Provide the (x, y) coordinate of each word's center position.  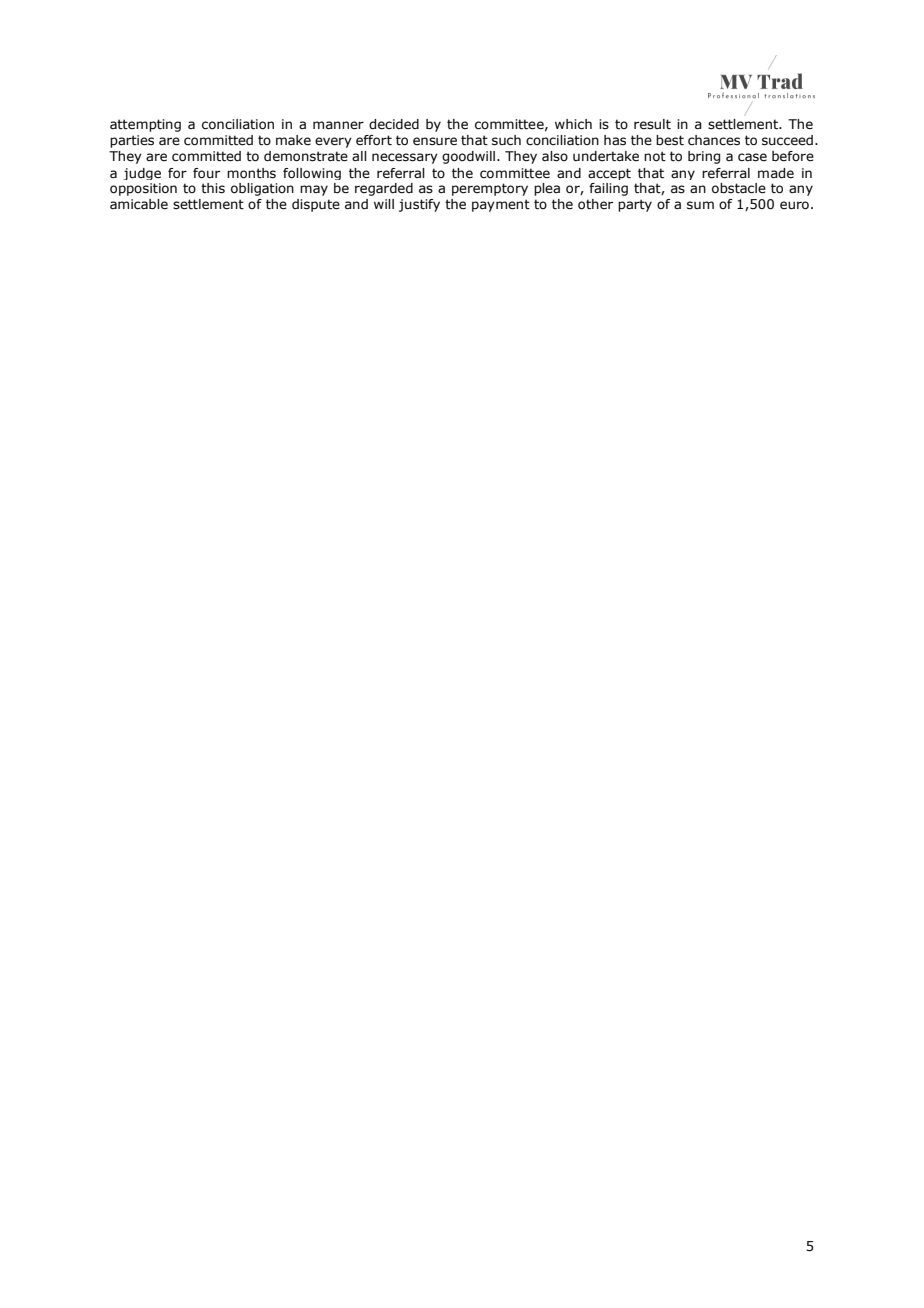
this (213, 188)
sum (700, 205)
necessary (405, 158)
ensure (435, 141)
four (206, 173)
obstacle (739, 188)
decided (394, 124)
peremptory (490, 189)
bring (704, 157)
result (652, 124)
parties (132, 141)
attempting (145, 125)
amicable (139, 204)
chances (714, 140)
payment (501, 205)
